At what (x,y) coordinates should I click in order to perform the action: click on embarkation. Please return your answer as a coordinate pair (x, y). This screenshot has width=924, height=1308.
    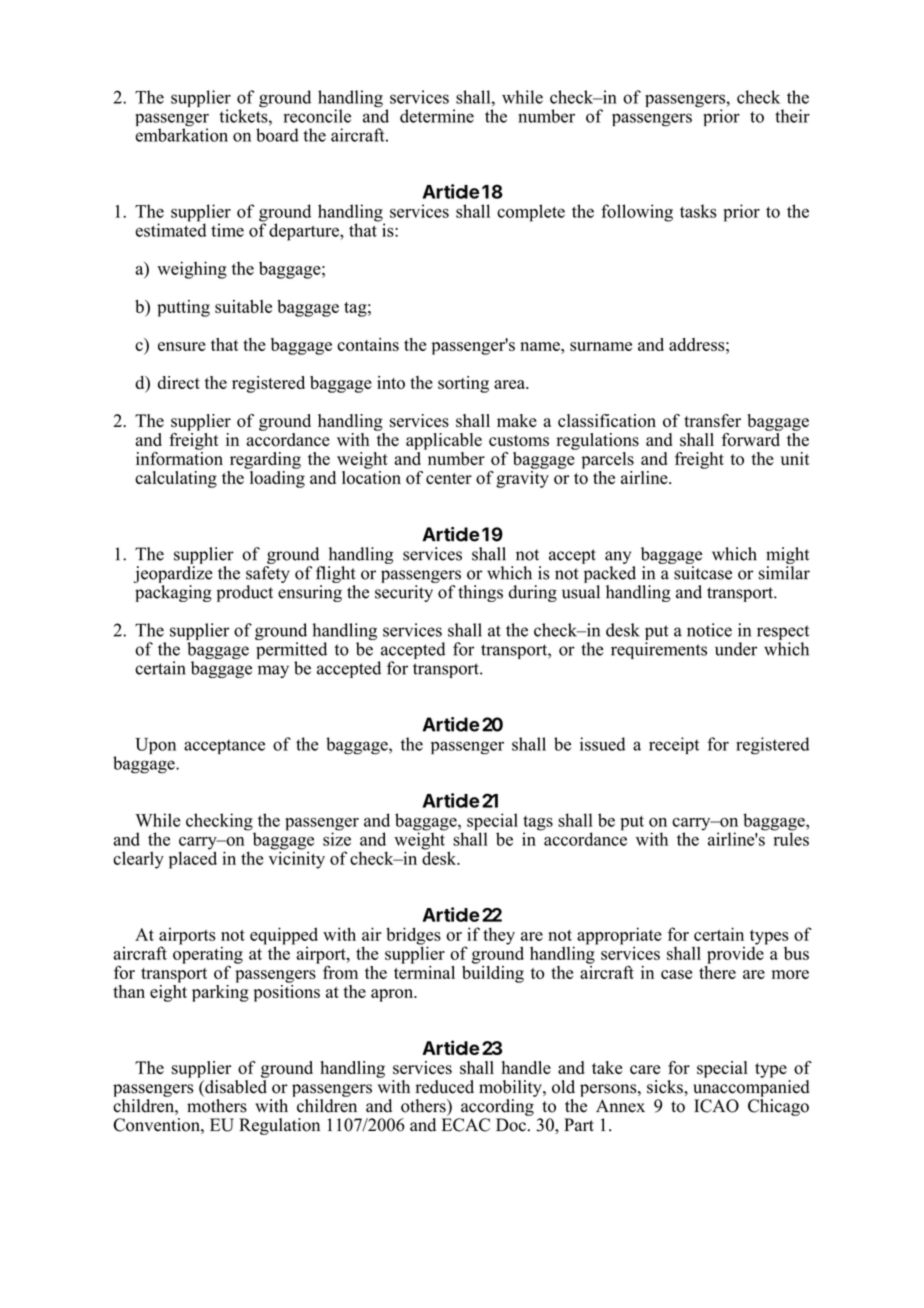
    Looking at the image, I should click on (181, 135).
